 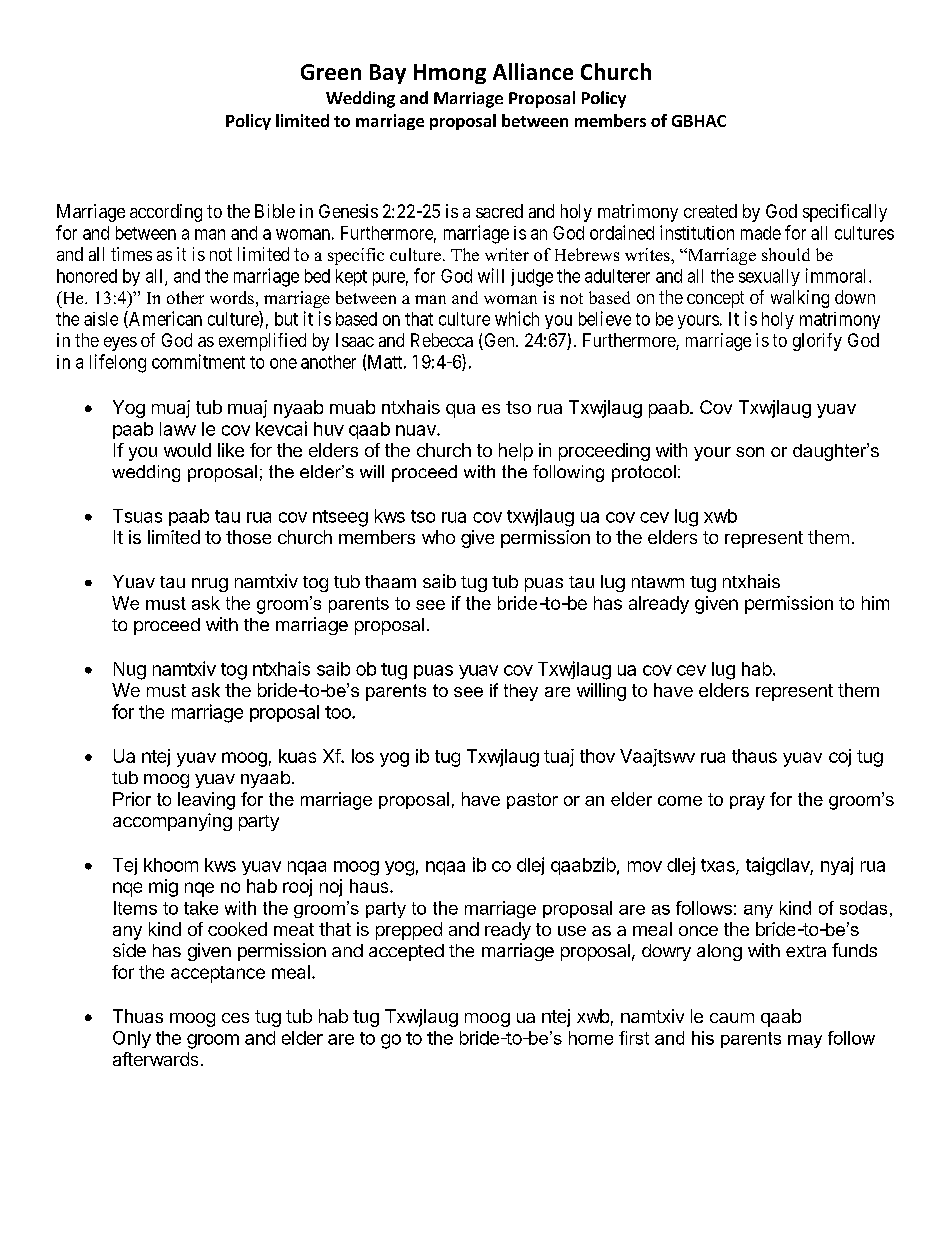 What do you see at coordinates (331, 72) in the screenshot?
I see `Green` at bounding box center [331, 72].
